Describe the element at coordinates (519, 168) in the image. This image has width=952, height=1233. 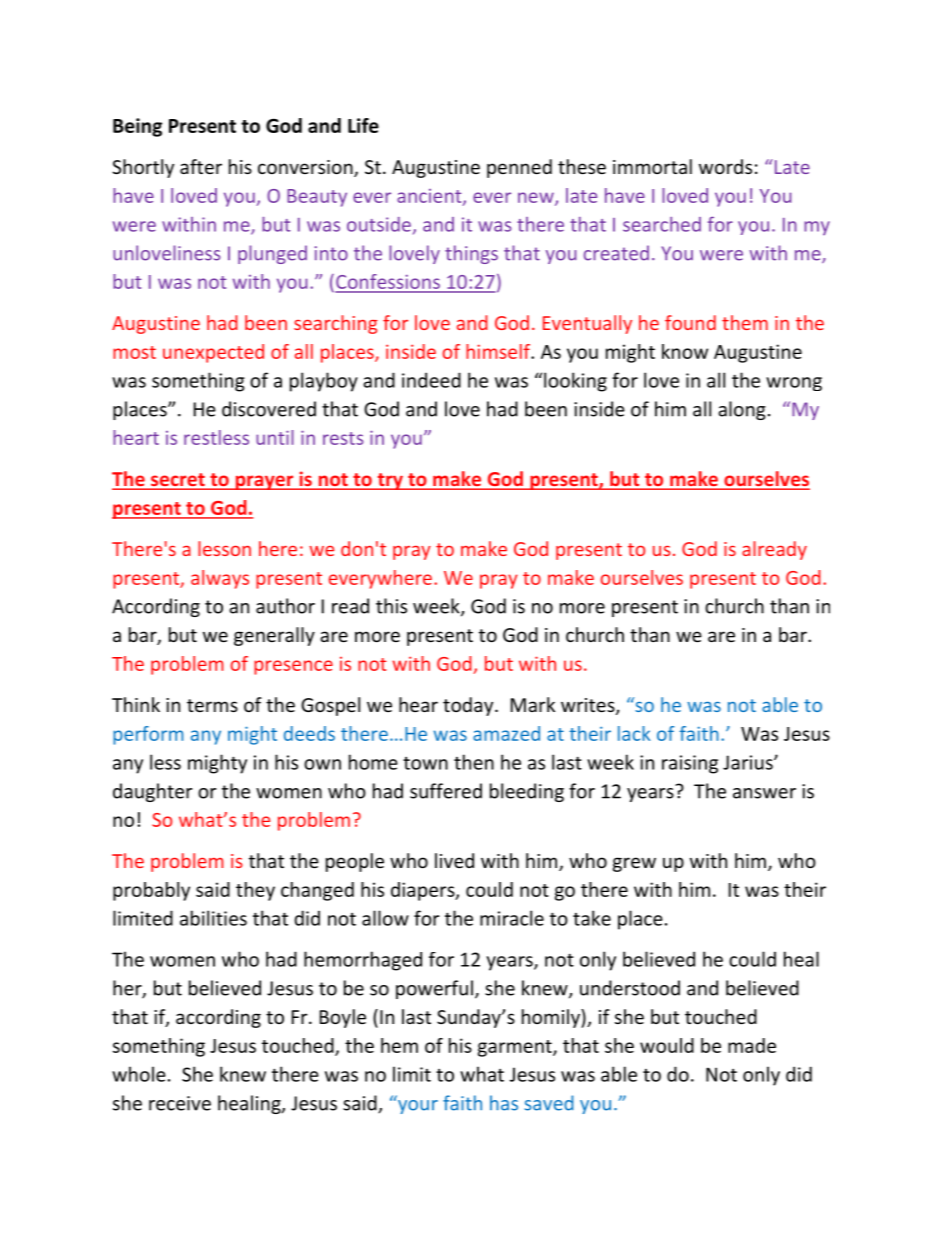
I see `penned` at that location.
